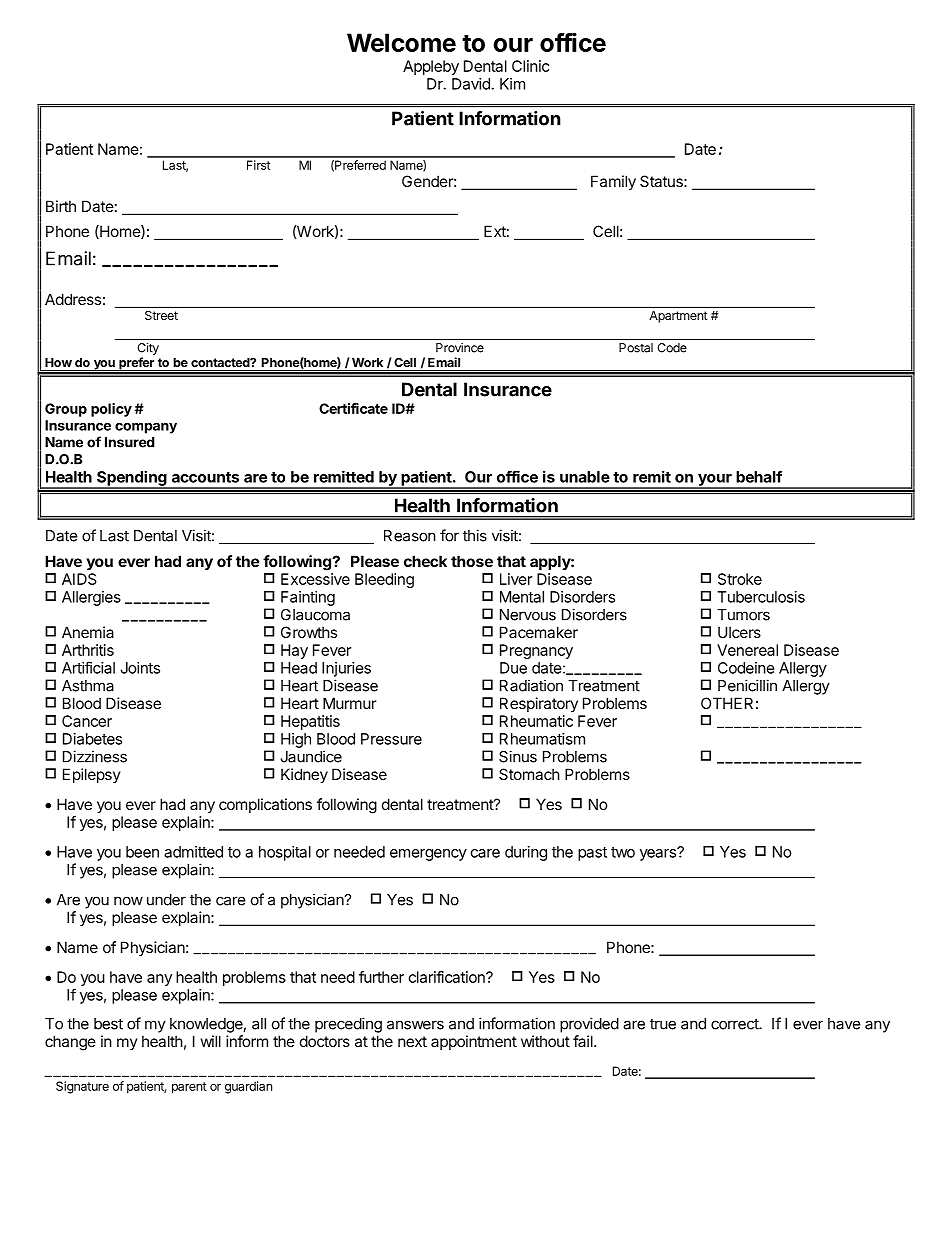 This image has width=952, height=1233. I want to click on best, so click(108, 1024).
